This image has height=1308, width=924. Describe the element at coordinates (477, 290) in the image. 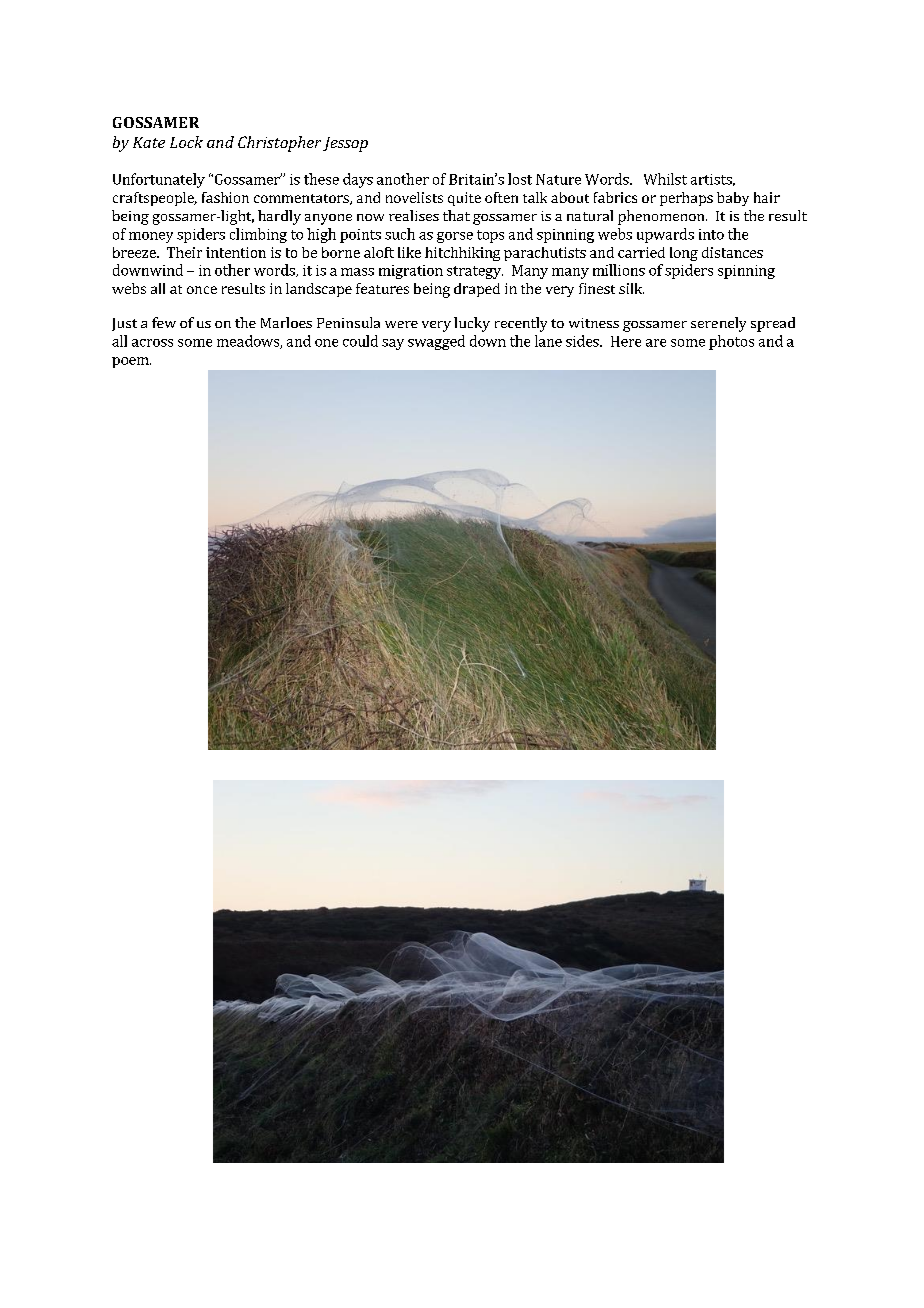

I see `draped` at that location.
